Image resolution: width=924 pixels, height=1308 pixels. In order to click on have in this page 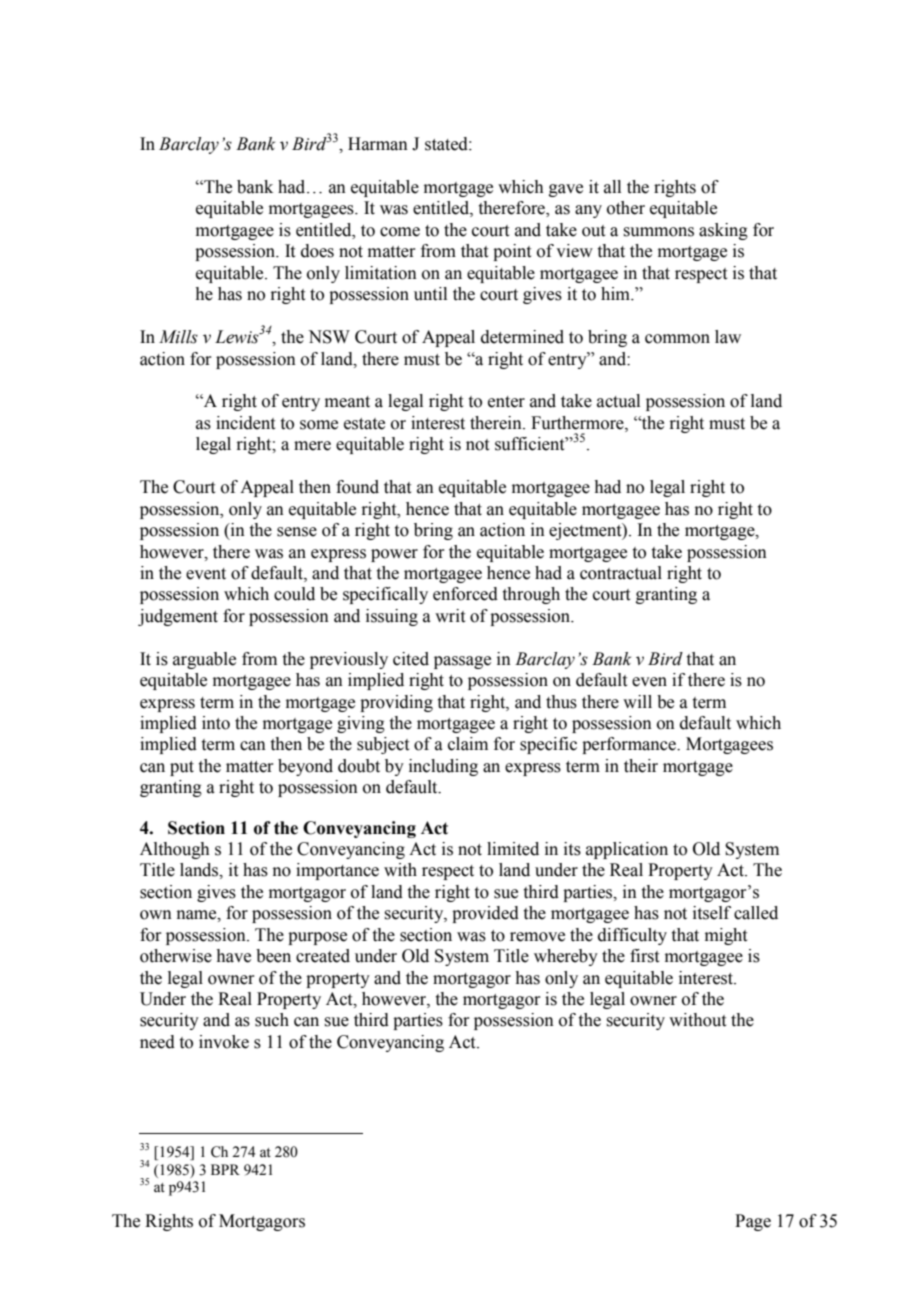, I will do `click(233, 956)`.
